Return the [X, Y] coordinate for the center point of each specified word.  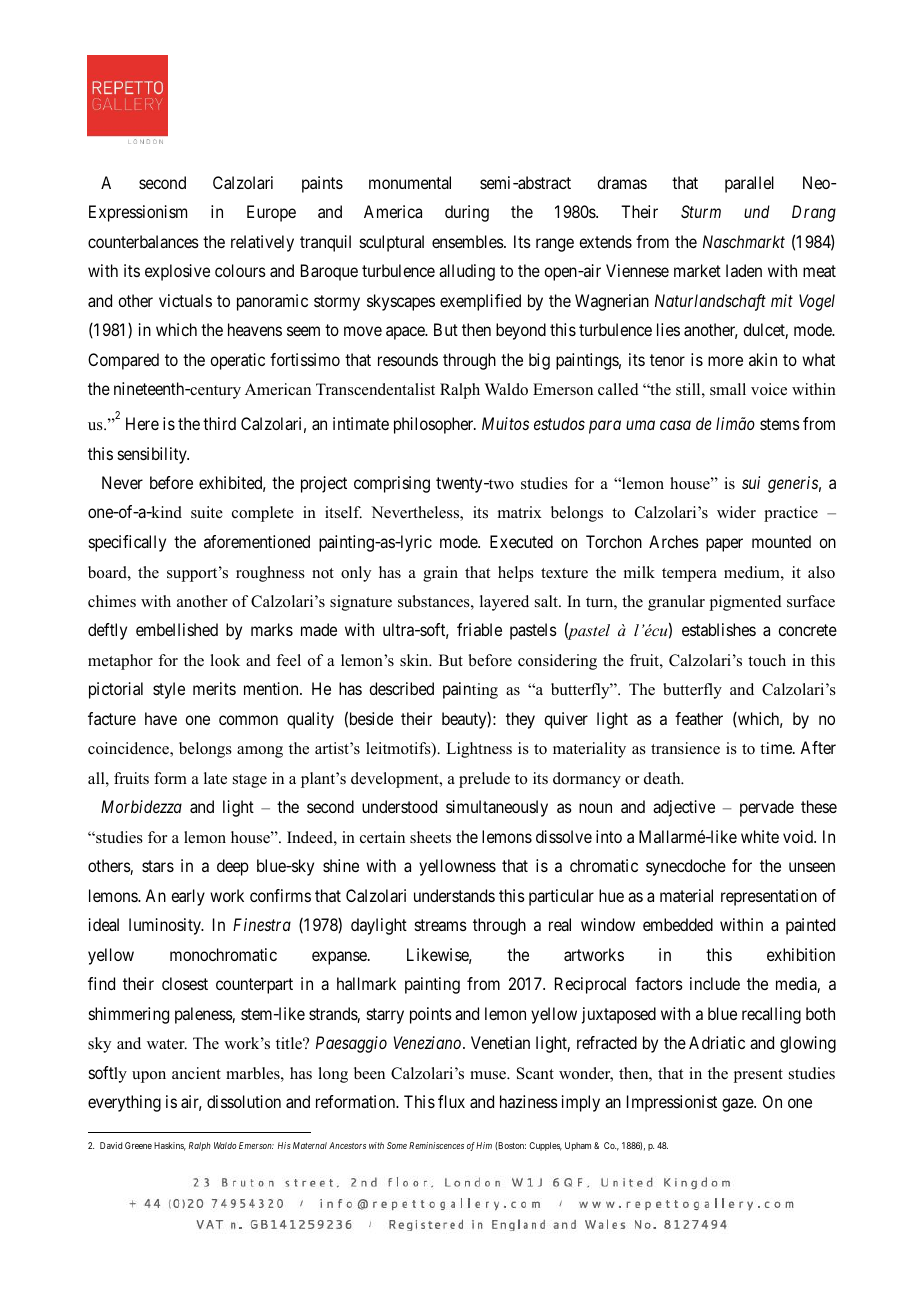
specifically [127, 543]
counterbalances [143, 241]
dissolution [244, 1101]
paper [724, 545]
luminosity [166, 926]
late [215, 778]
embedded [678, 924]
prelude [484, 780]
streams [441, 925]
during [467, 213]
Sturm [701, 211]
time [777, 748]
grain [440, 574]
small [728, 389]
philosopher [435, 425]
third [219, 423]
